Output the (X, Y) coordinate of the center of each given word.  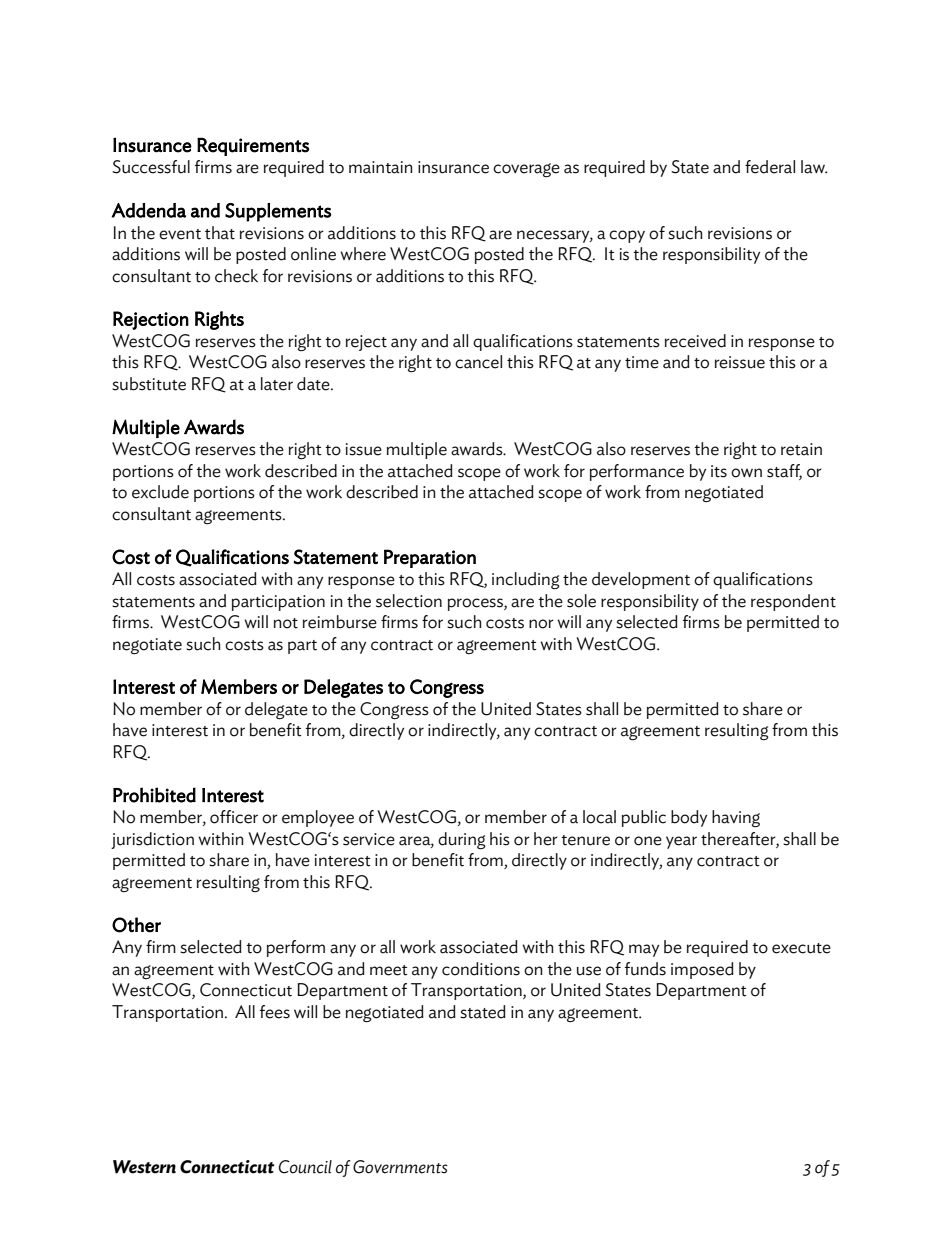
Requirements (253, 146)
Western (144, 1167)
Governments (400, 1167)
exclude (160, 492)
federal (770, 167)
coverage (526, 170)
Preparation (430, 558)
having (736, 818)
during (462, 841)
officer (234, 817)
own (746, 473)
